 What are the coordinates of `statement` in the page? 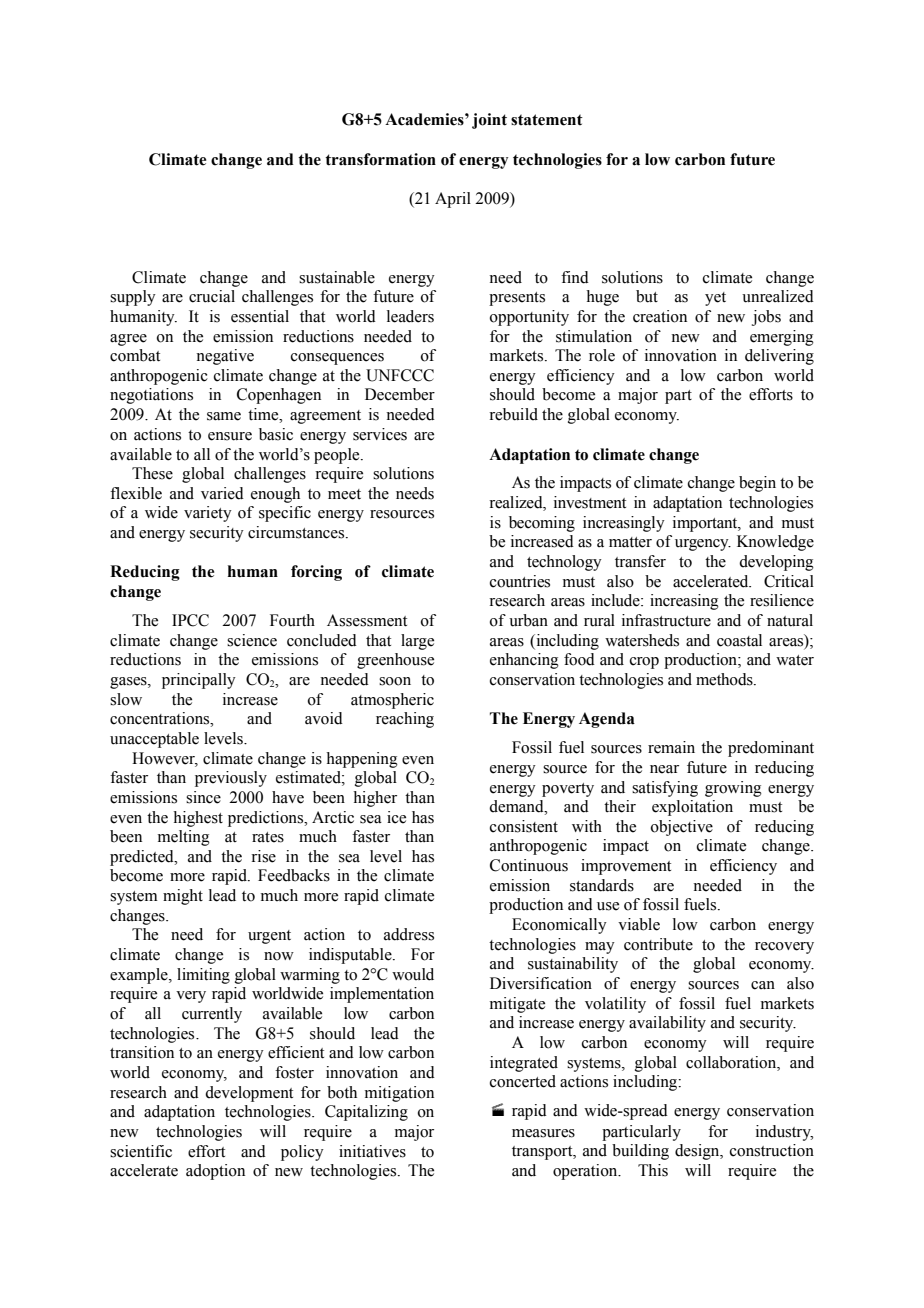 It's located at (547, 120).
